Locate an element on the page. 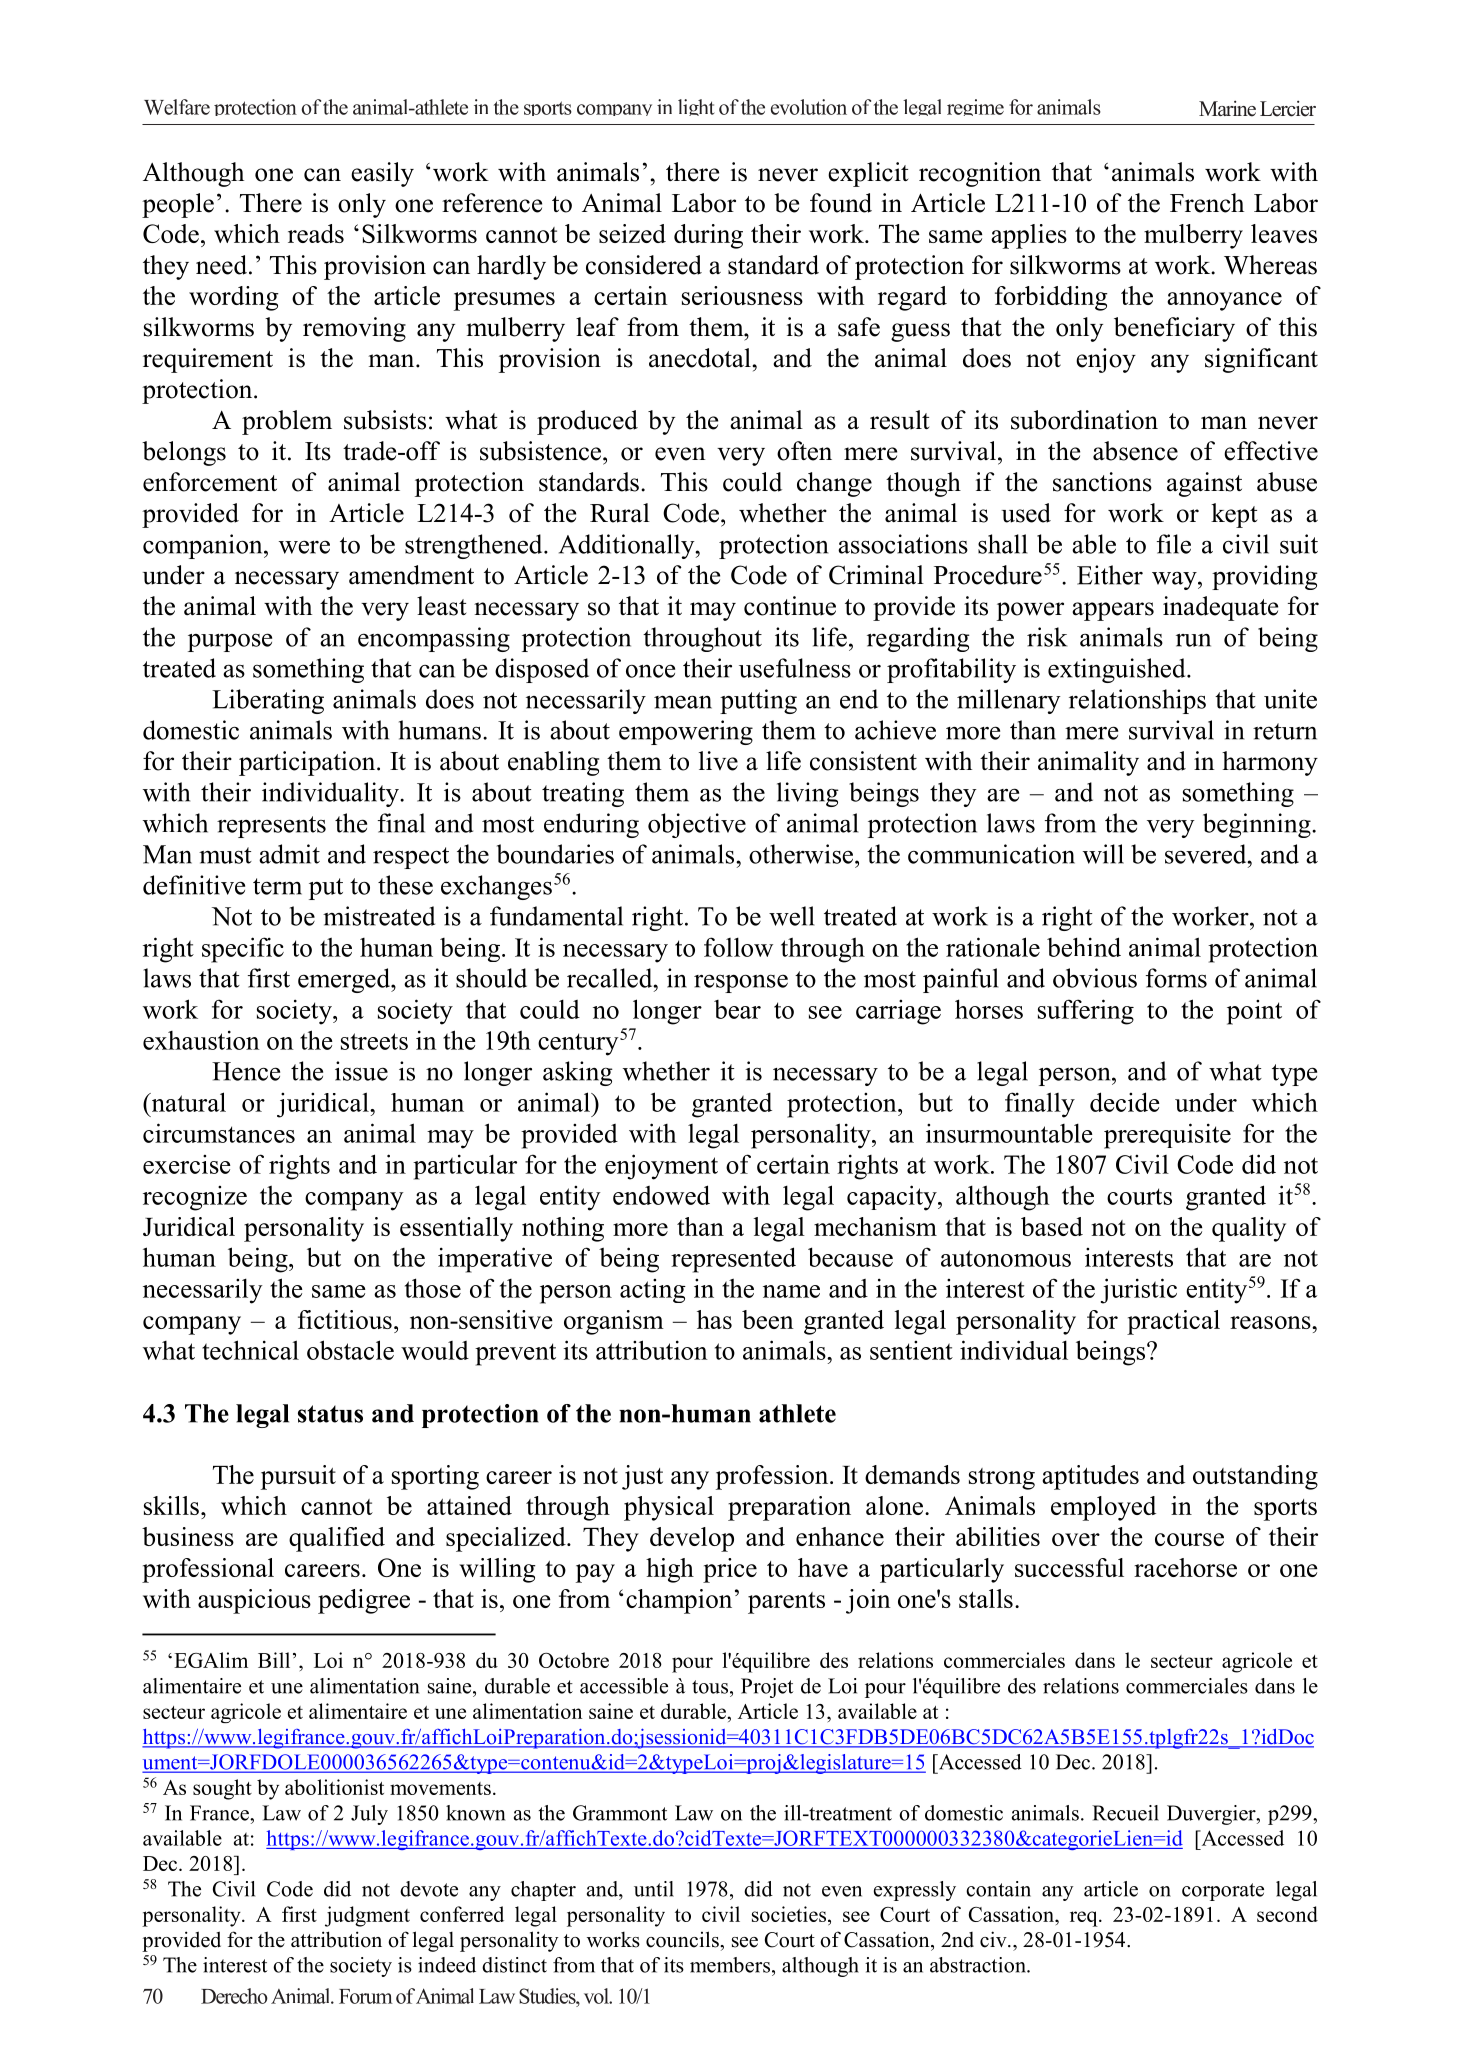 The height and width of the page is (2065, 1460). light is located at coordinates (696, 107).
